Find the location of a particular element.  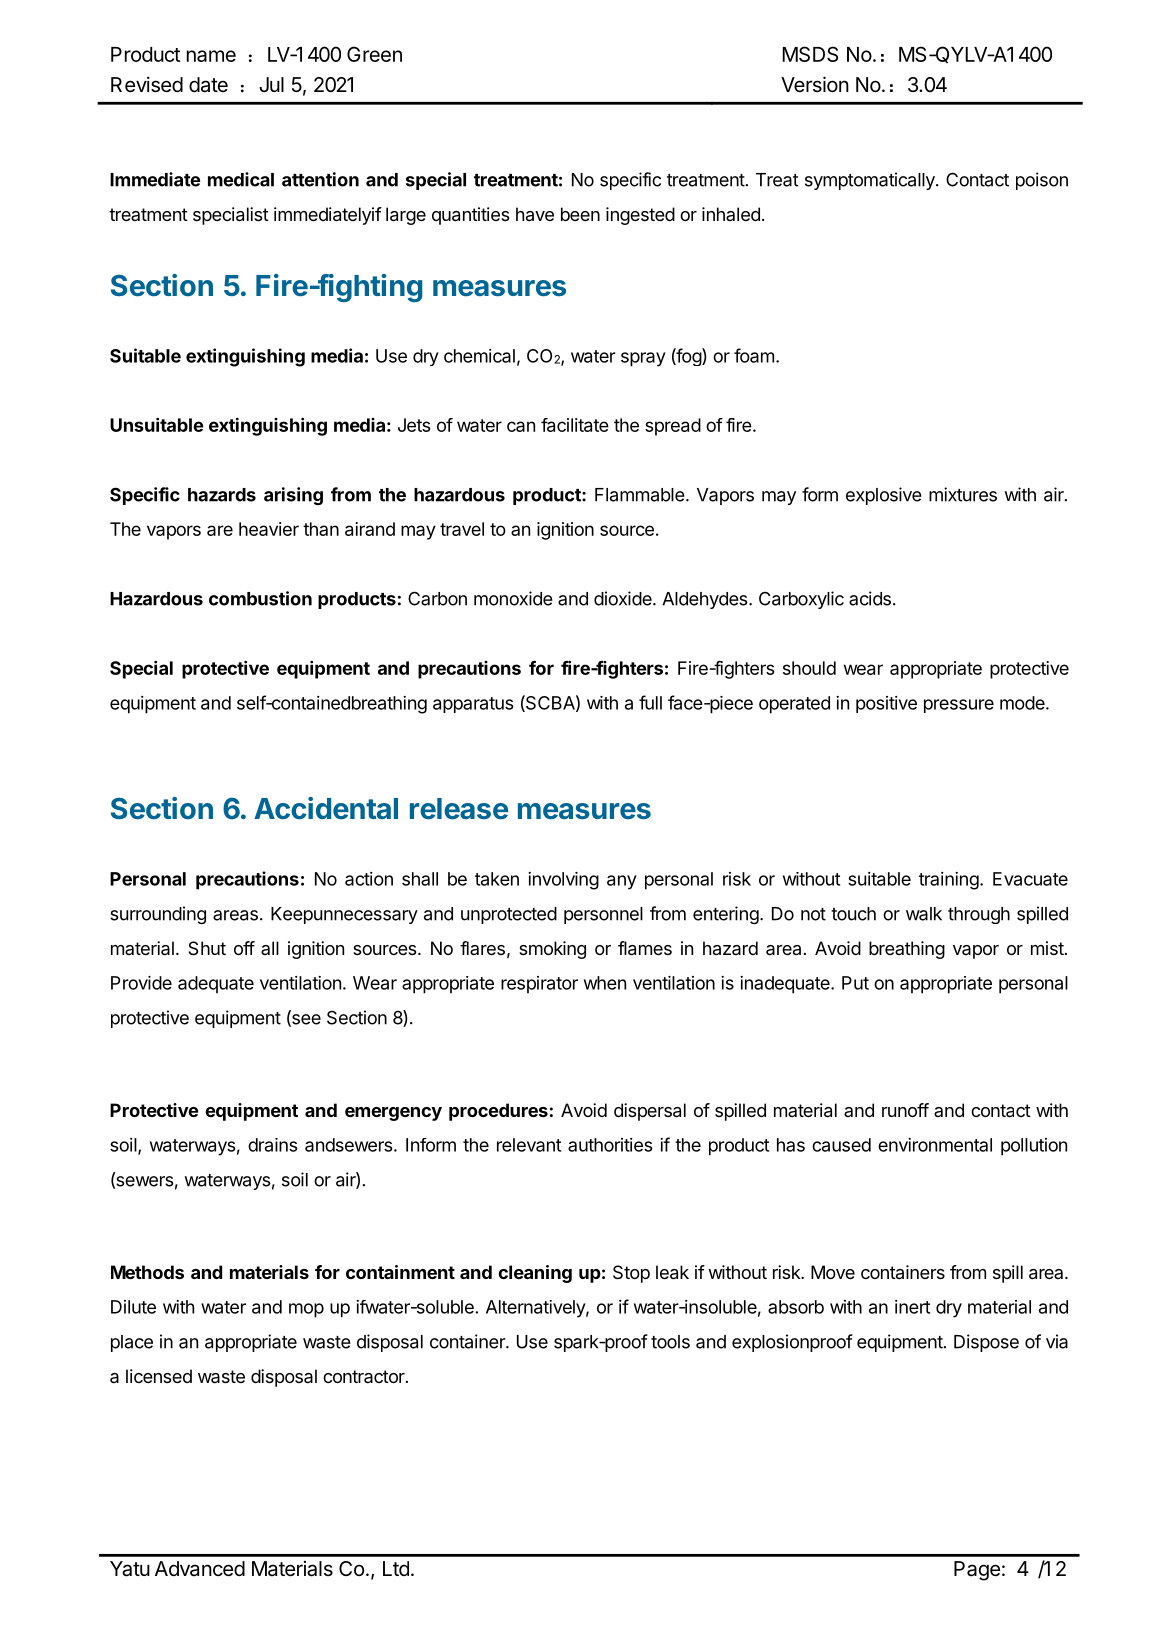

drains is located at coordinates (273, 1145).
